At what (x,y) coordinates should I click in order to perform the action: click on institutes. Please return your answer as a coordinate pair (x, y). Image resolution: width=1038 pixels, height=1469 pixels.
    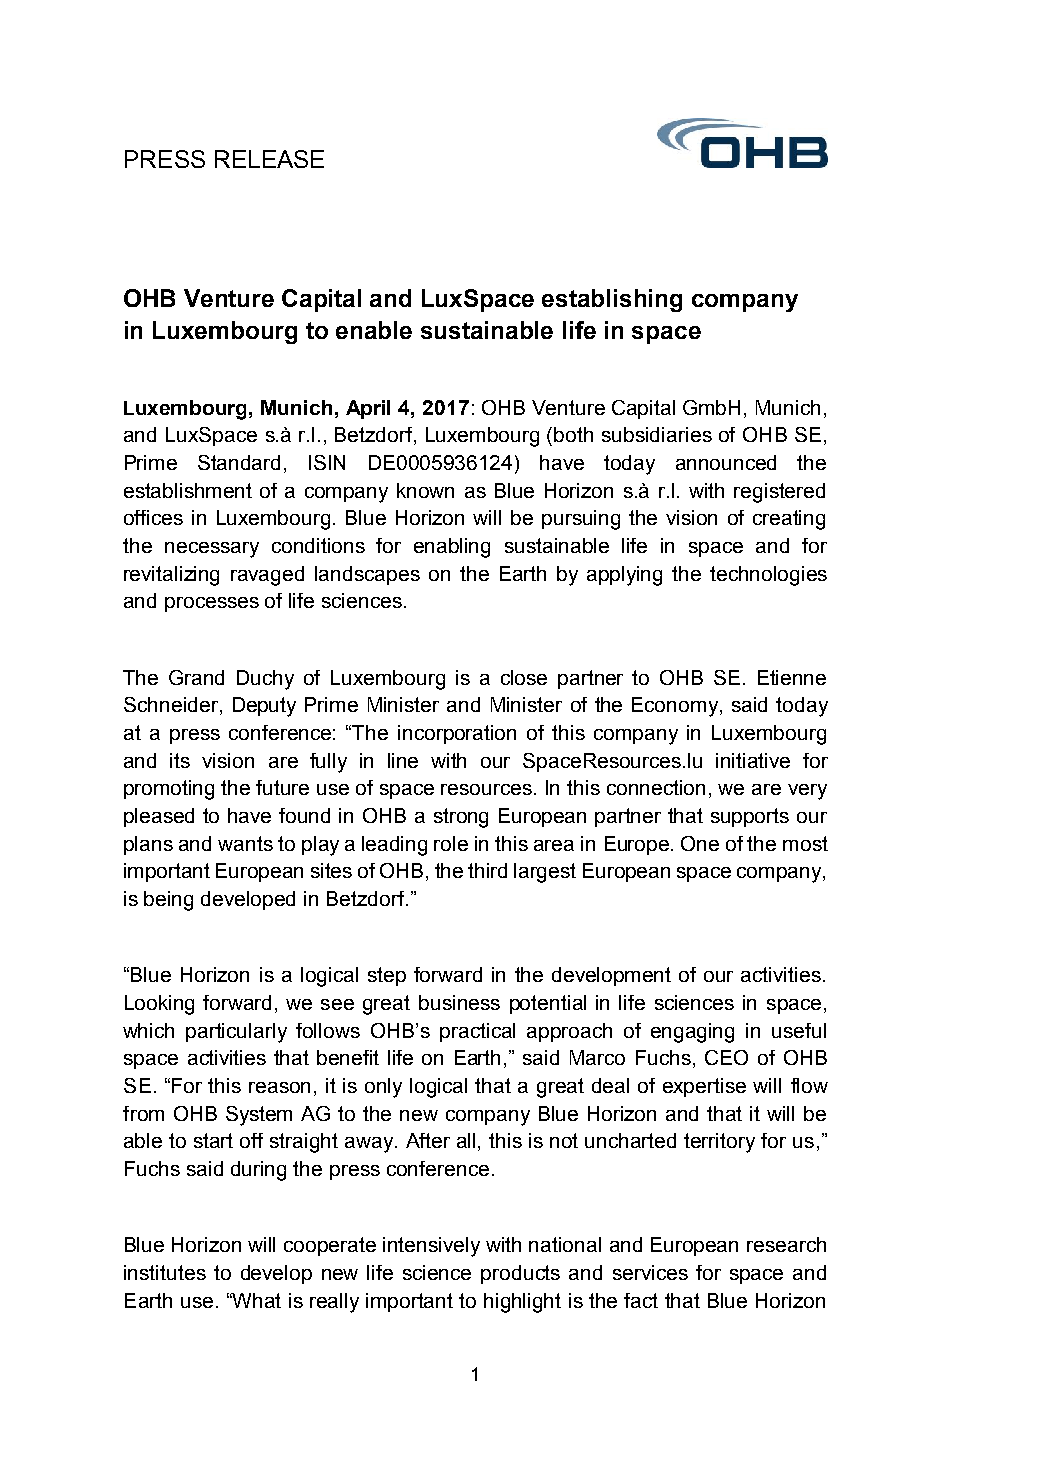
    Looking at the image, I should click on (165, 1272).
